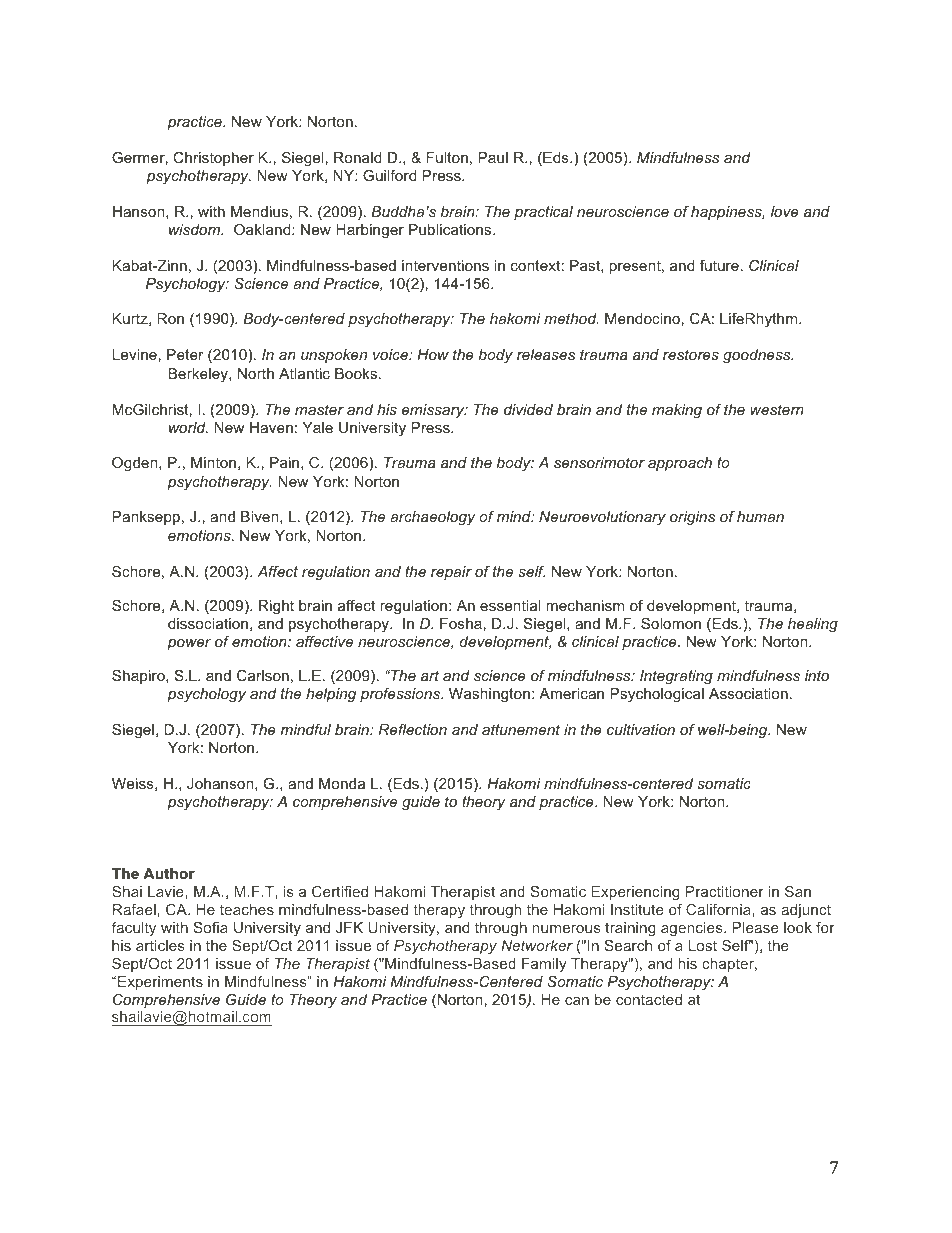 The width and height of the screenshot is (952, 1233). Describe the element at coordinates (703, 945) in the screenshot. I see `Lost` at that location.
